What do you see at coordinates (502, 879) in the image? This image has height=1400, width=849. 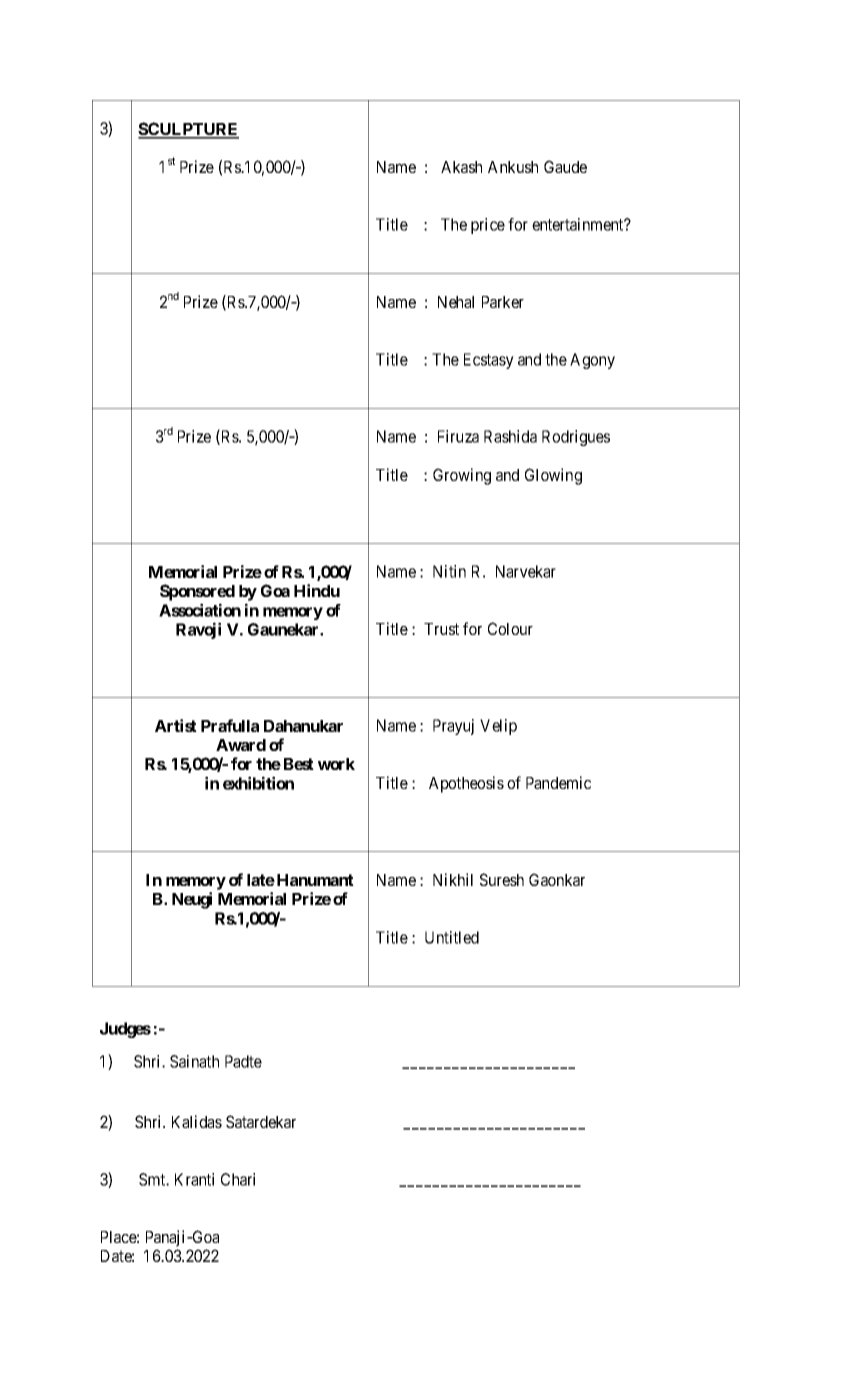 I see `Suresh` at bounding box center [502, 879].
